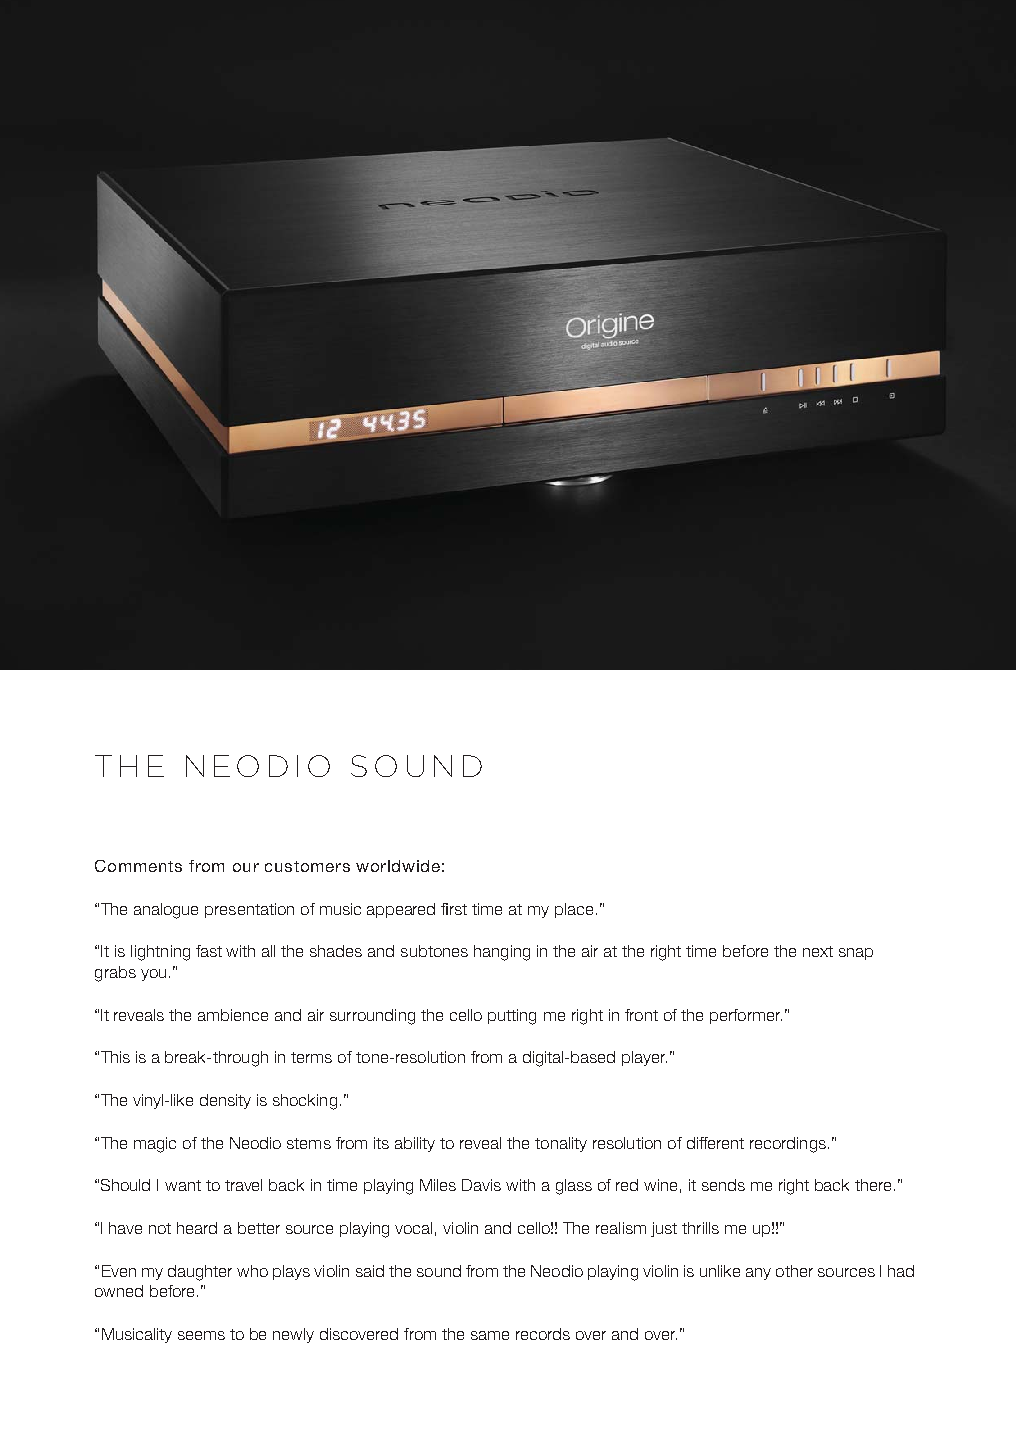 This screenshot has height=1437, width=1016. Describe the element at coordinates (788, 1145) in the screenshot. I see `recordings` at that location.
